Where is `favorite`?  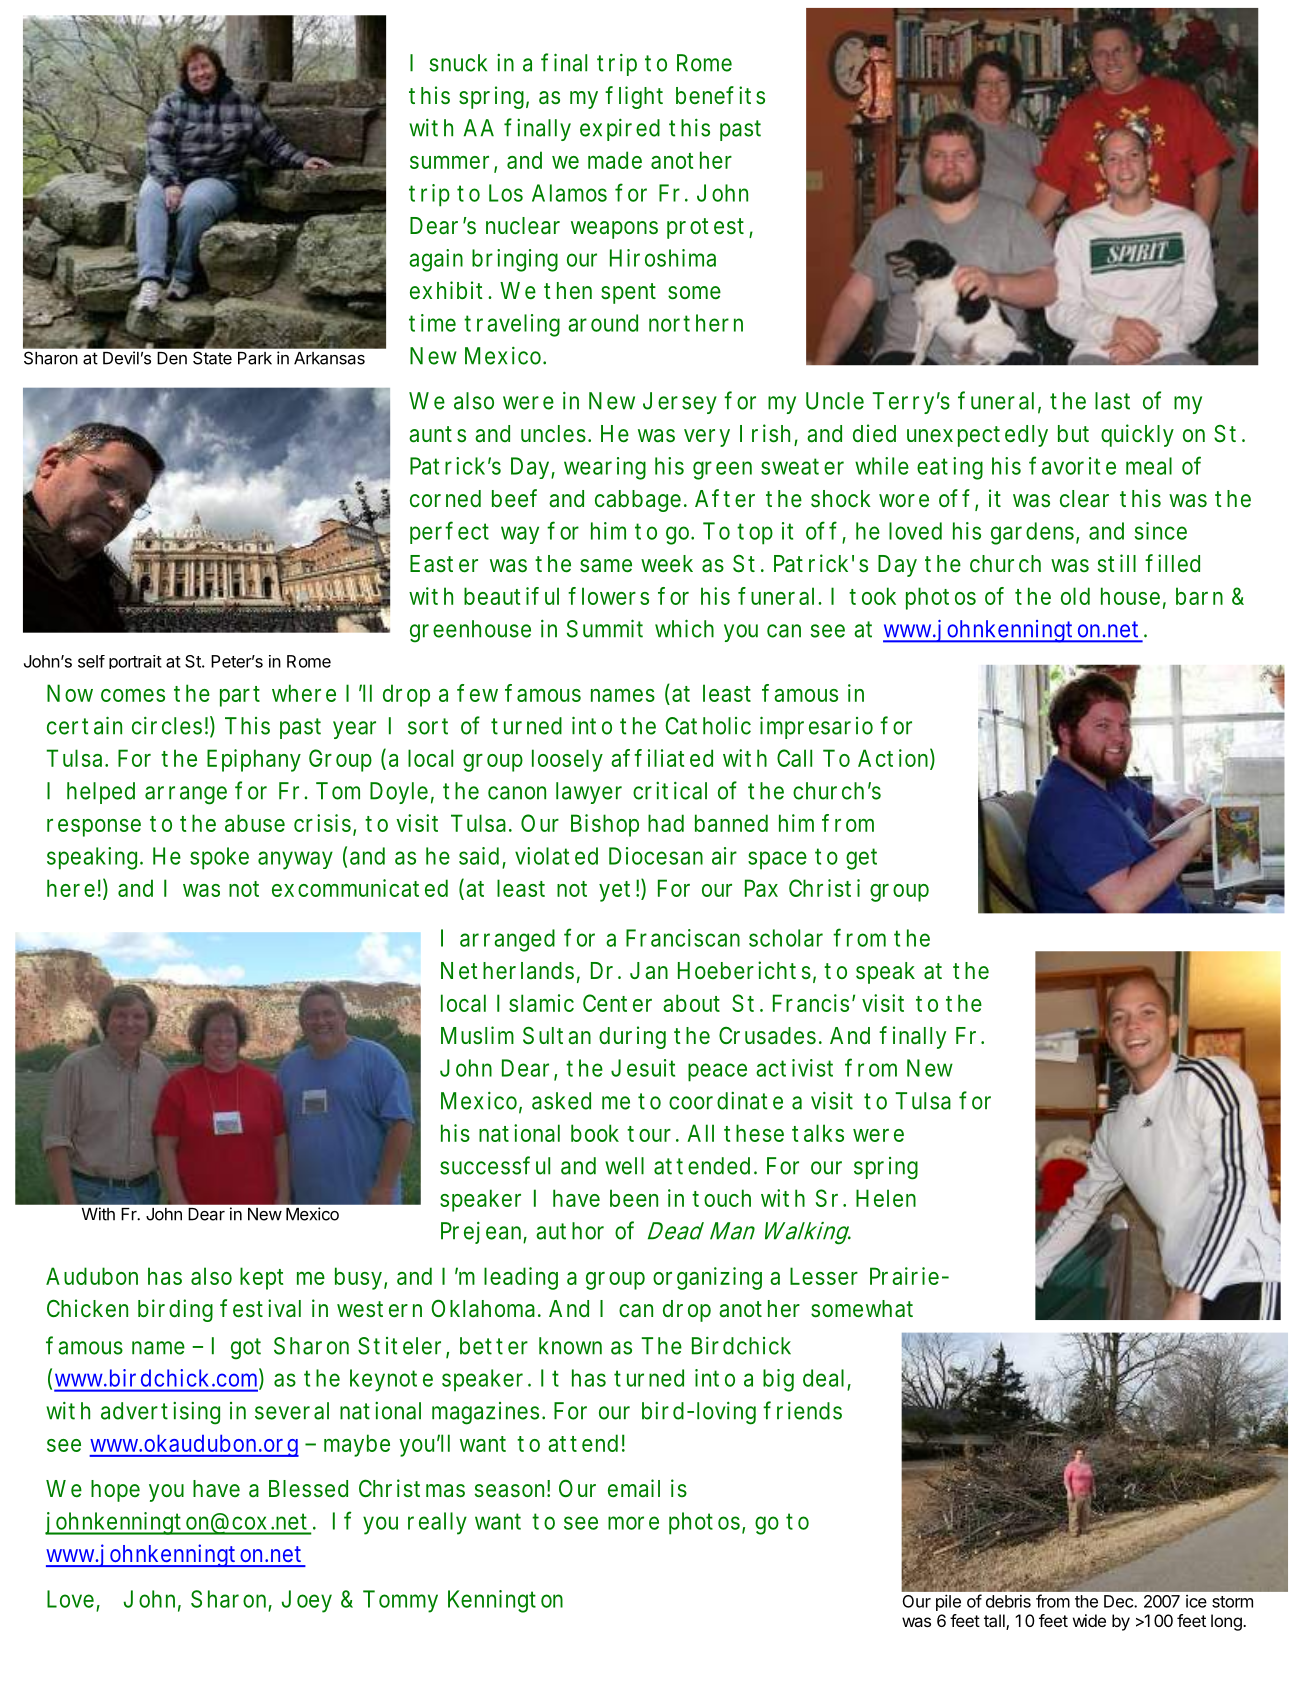 favorite is located at coordinates (1072, 465).
